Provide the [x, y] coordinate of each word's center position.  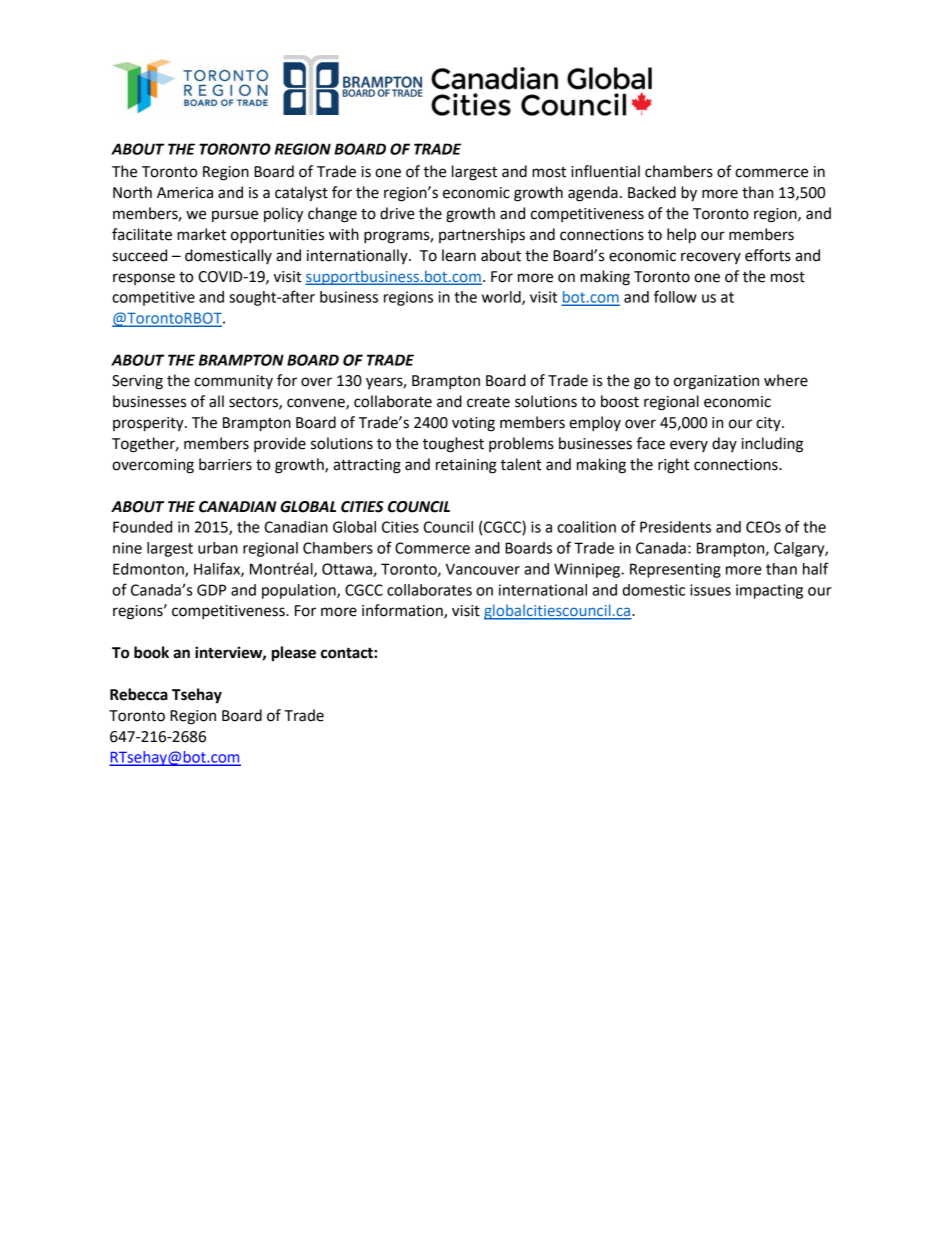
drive [397, 213]
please [294, 654]
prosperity [149, 424]
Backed [652, 192]
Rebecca [139, 694]
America [185, 193]
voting [473, 424]
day [724, 444]
